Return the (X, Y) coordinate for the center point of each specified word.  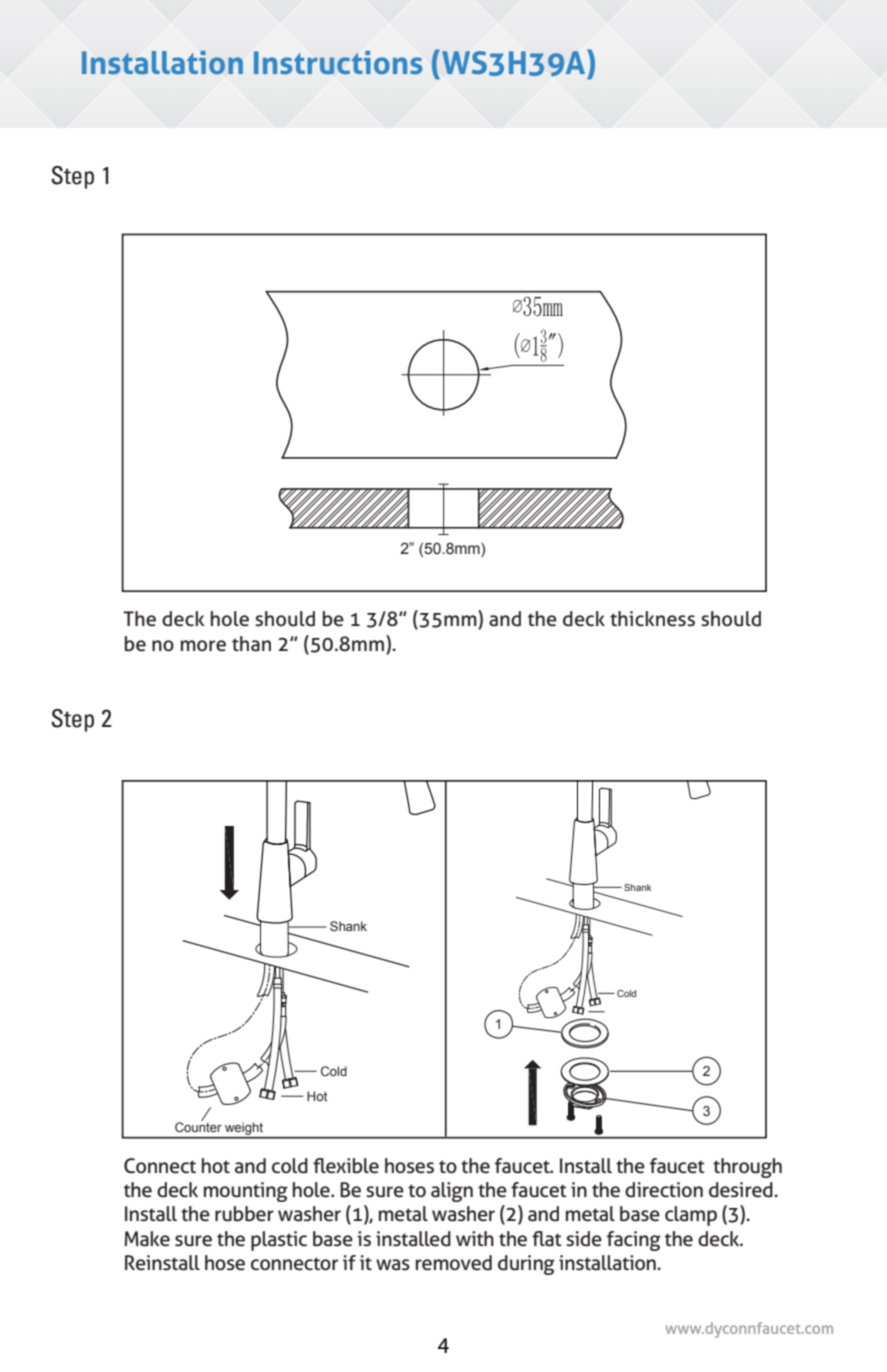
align (452, 1192)
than (251, 644)
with (475, 1238)
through (747, 1168)
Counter (198, 1126)
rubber (244, 1214)
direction (664, 1190)
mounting (246, 1192)
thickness (652, 619)
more (203, 646)
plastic (279, 1241)
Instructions (338, 62)
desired (742, 1190)
